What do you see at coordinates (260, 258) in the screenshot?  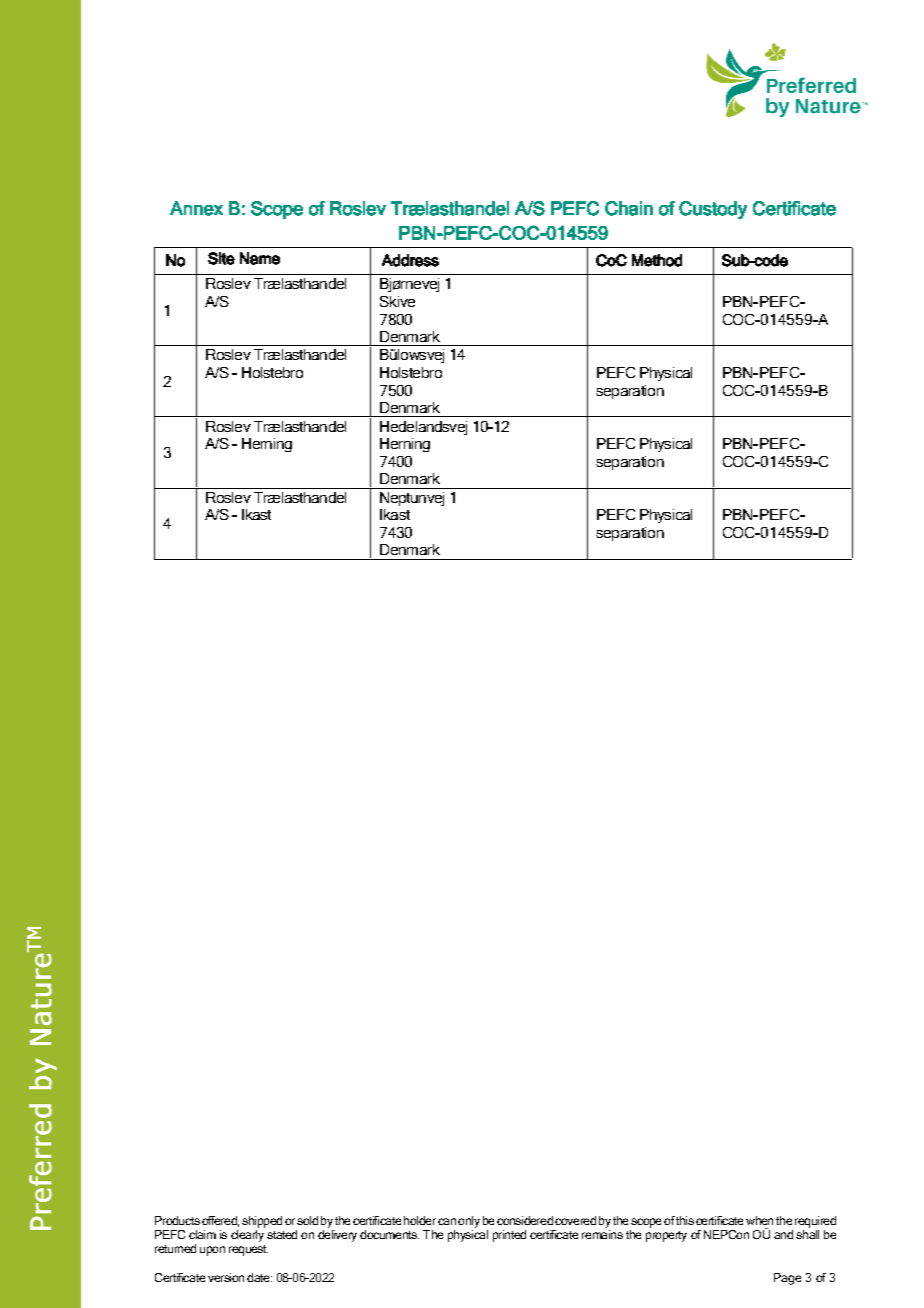 I see `Name` at bounding box center [260, 258].
